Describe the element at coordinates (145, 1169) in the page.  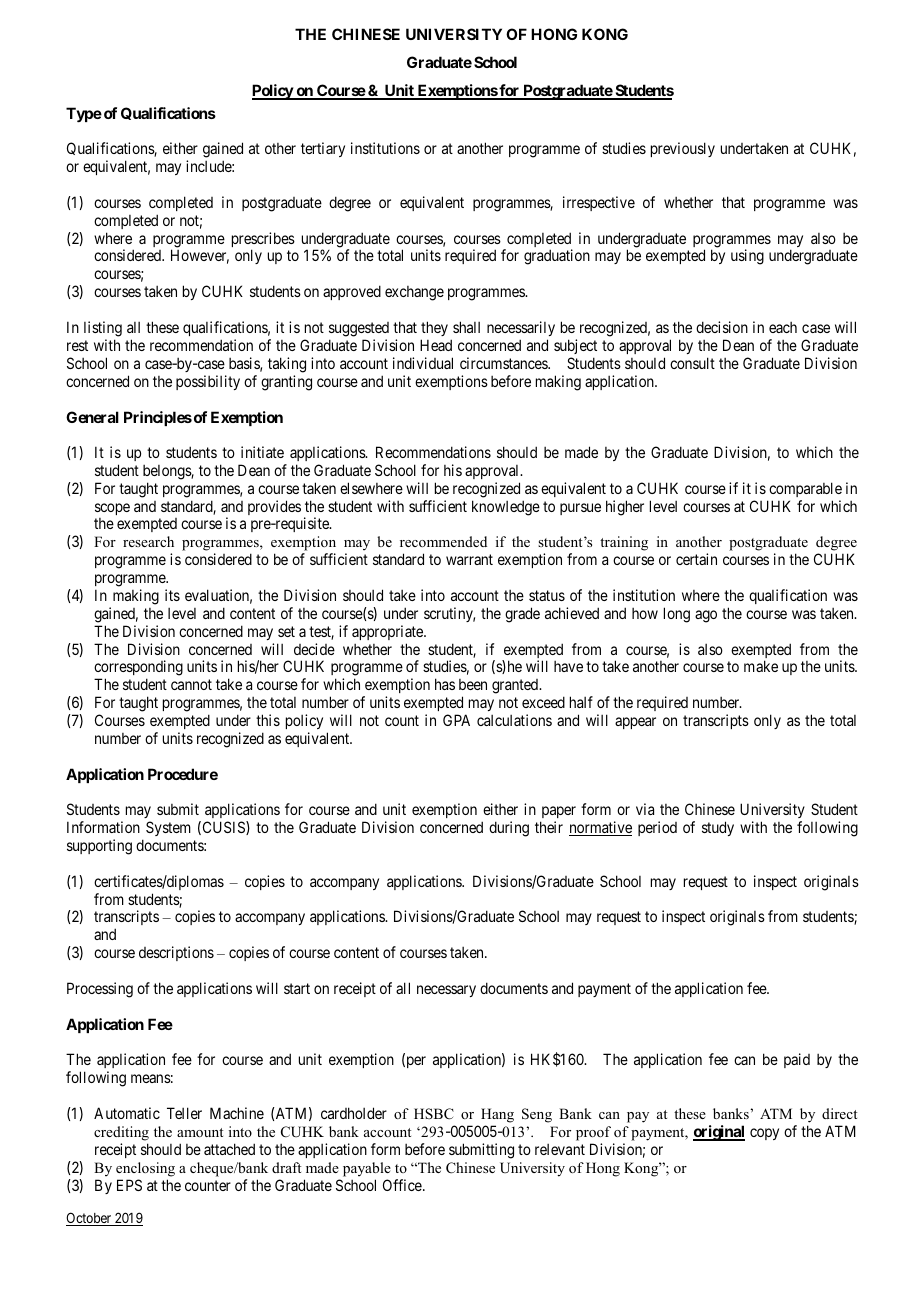
I see `enclosing` at that location.
